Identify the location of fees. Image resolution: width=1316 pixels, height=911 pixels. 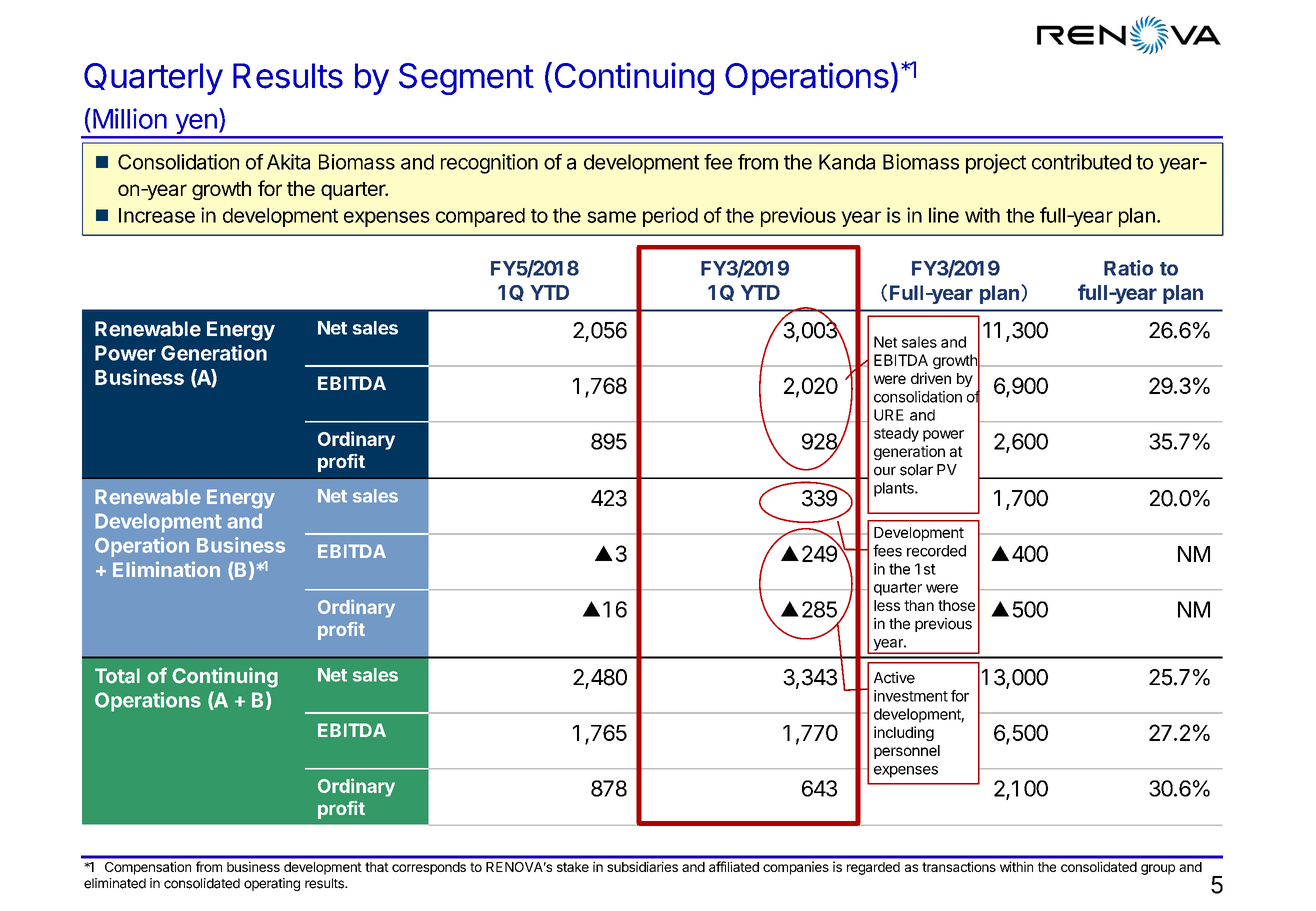
(887, 550).
